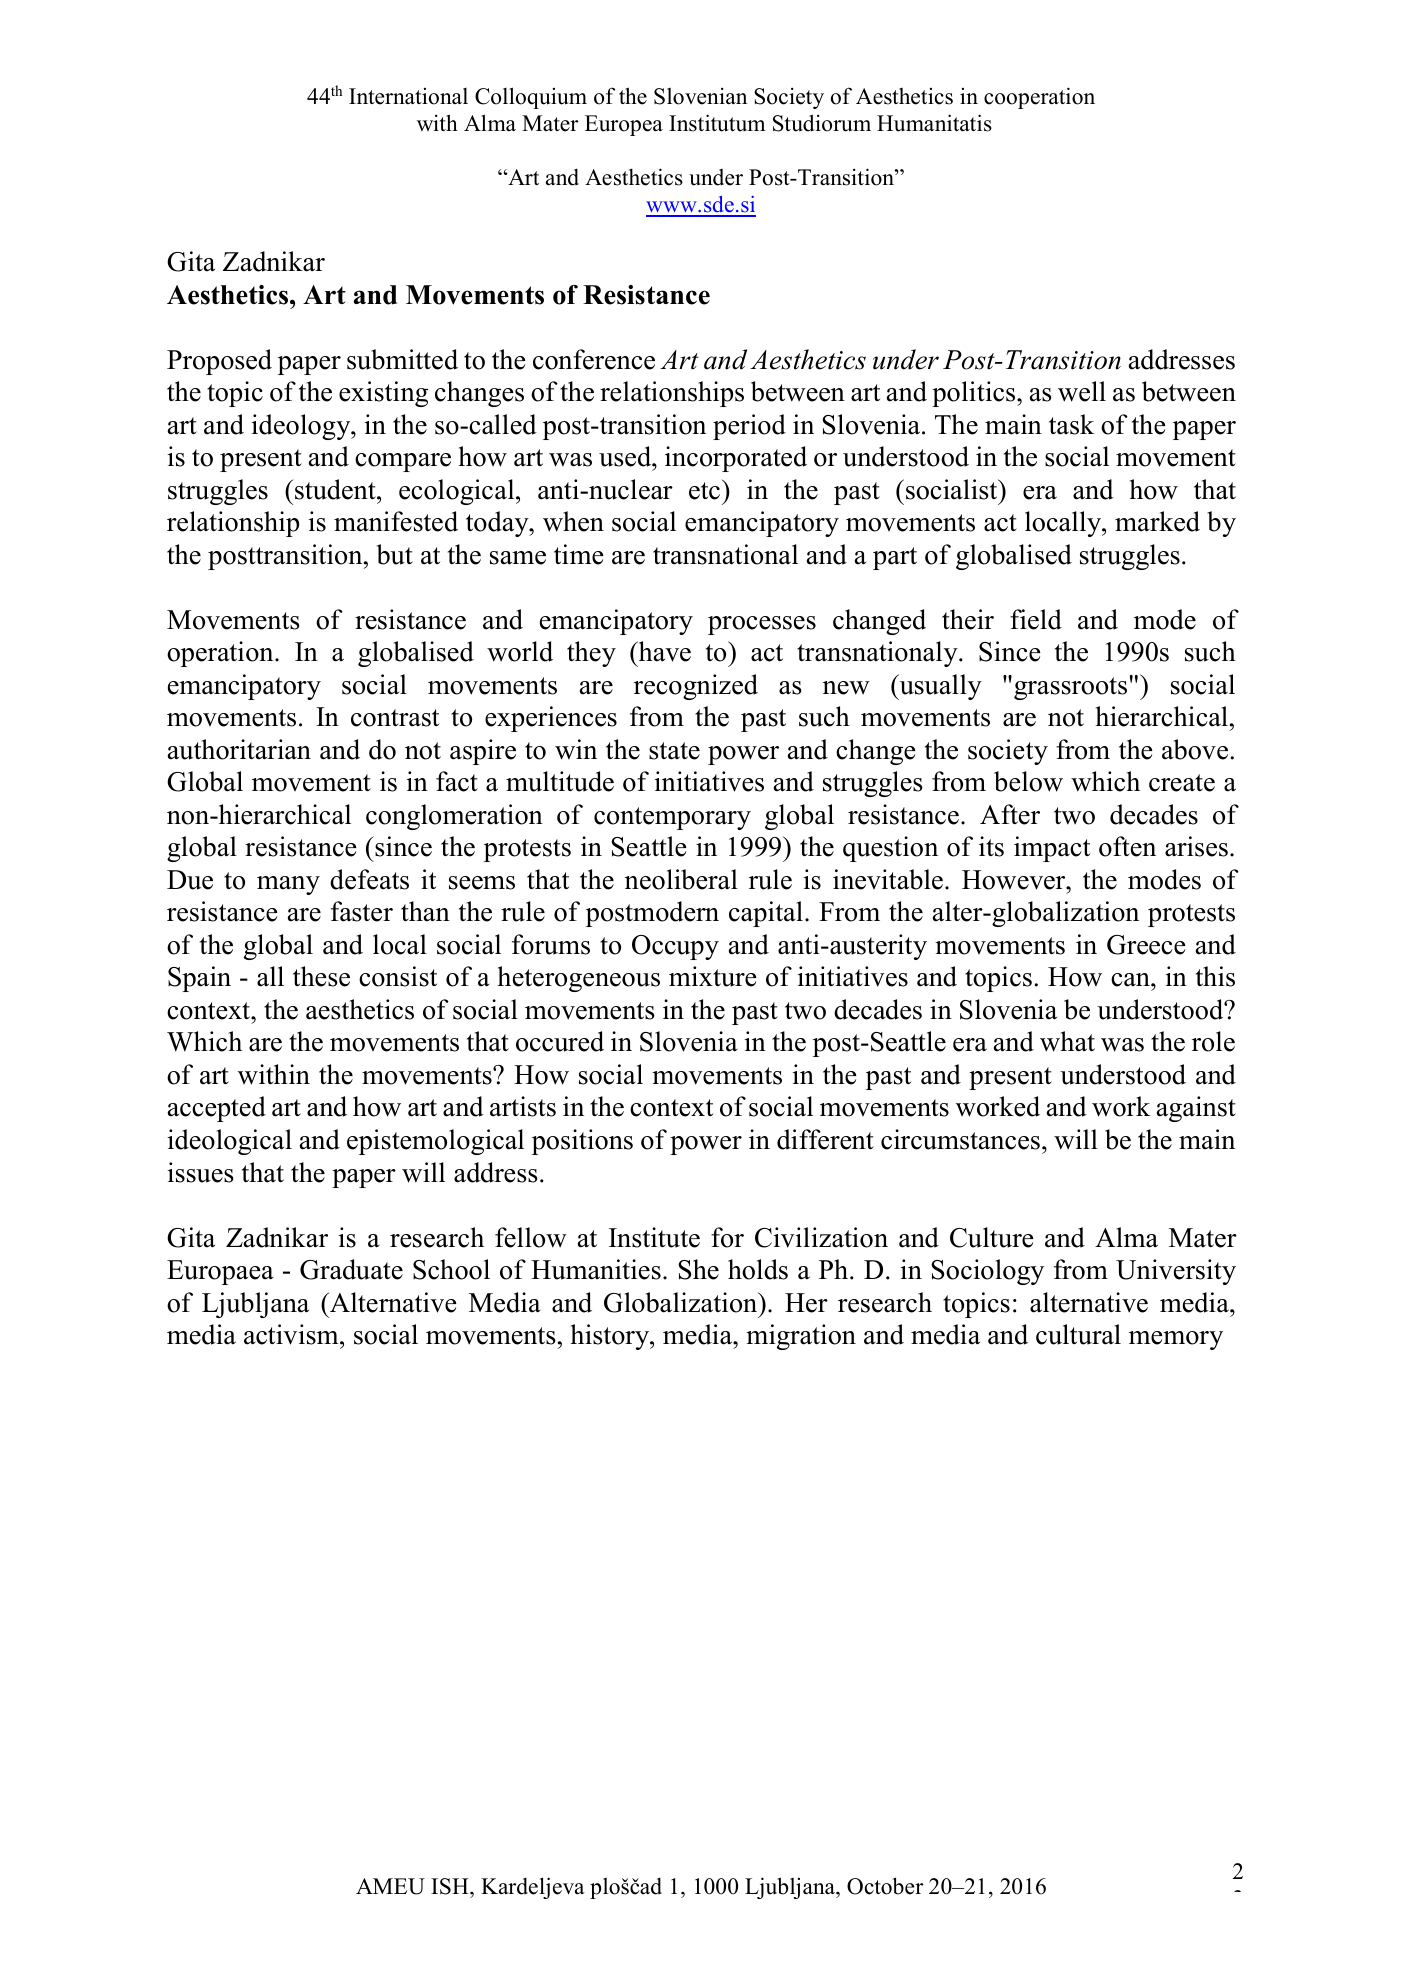  I want to click on can, so click(1131, 980).
